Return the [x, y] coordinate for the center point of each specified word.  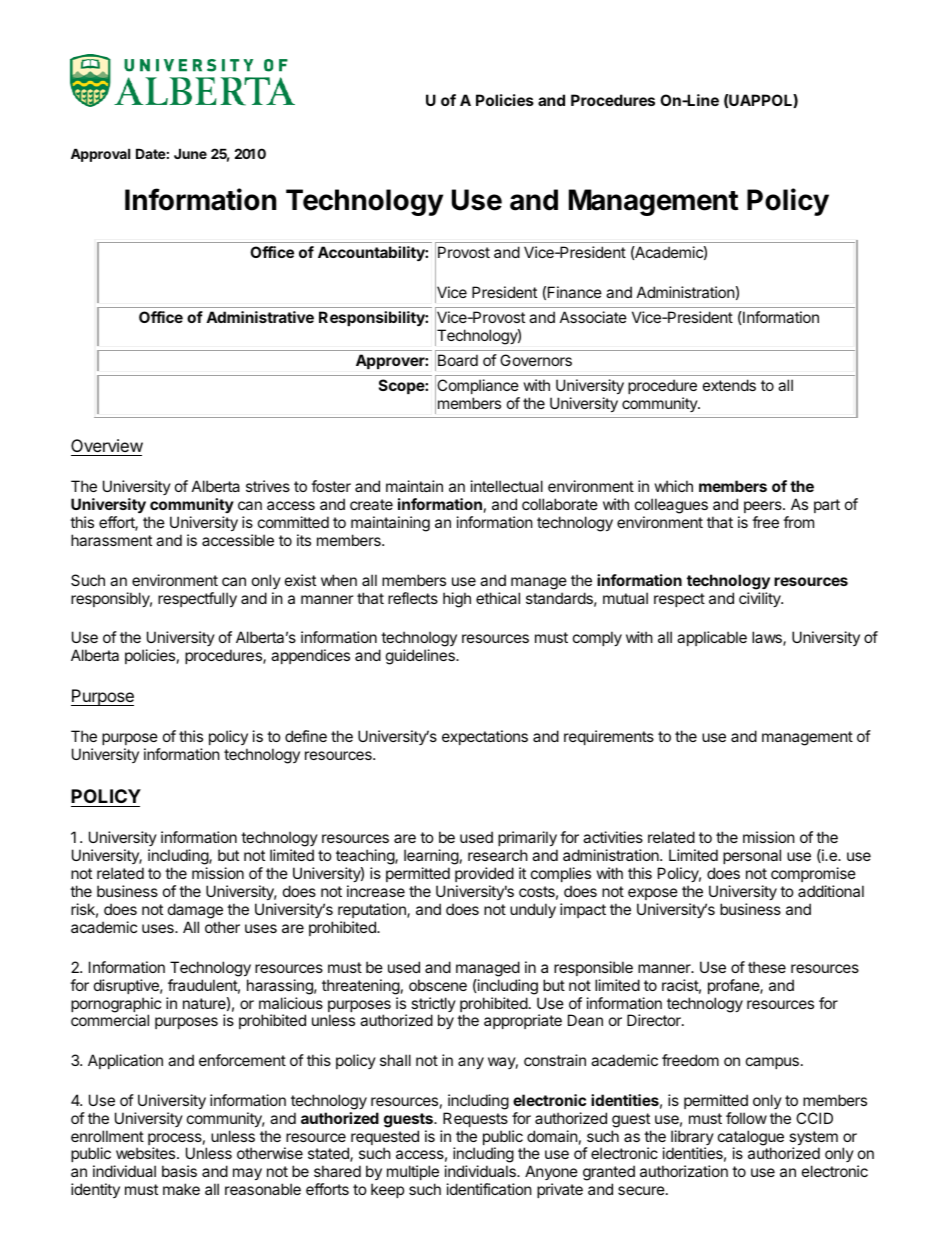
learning [431, 858]
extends [729, 385]
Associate [593, 317]
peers [764, 507]
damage [195, 911]
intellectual [507, 486]
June [190, 153]
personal [752, 856]
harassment [111, 540]
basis [179, 1171]
